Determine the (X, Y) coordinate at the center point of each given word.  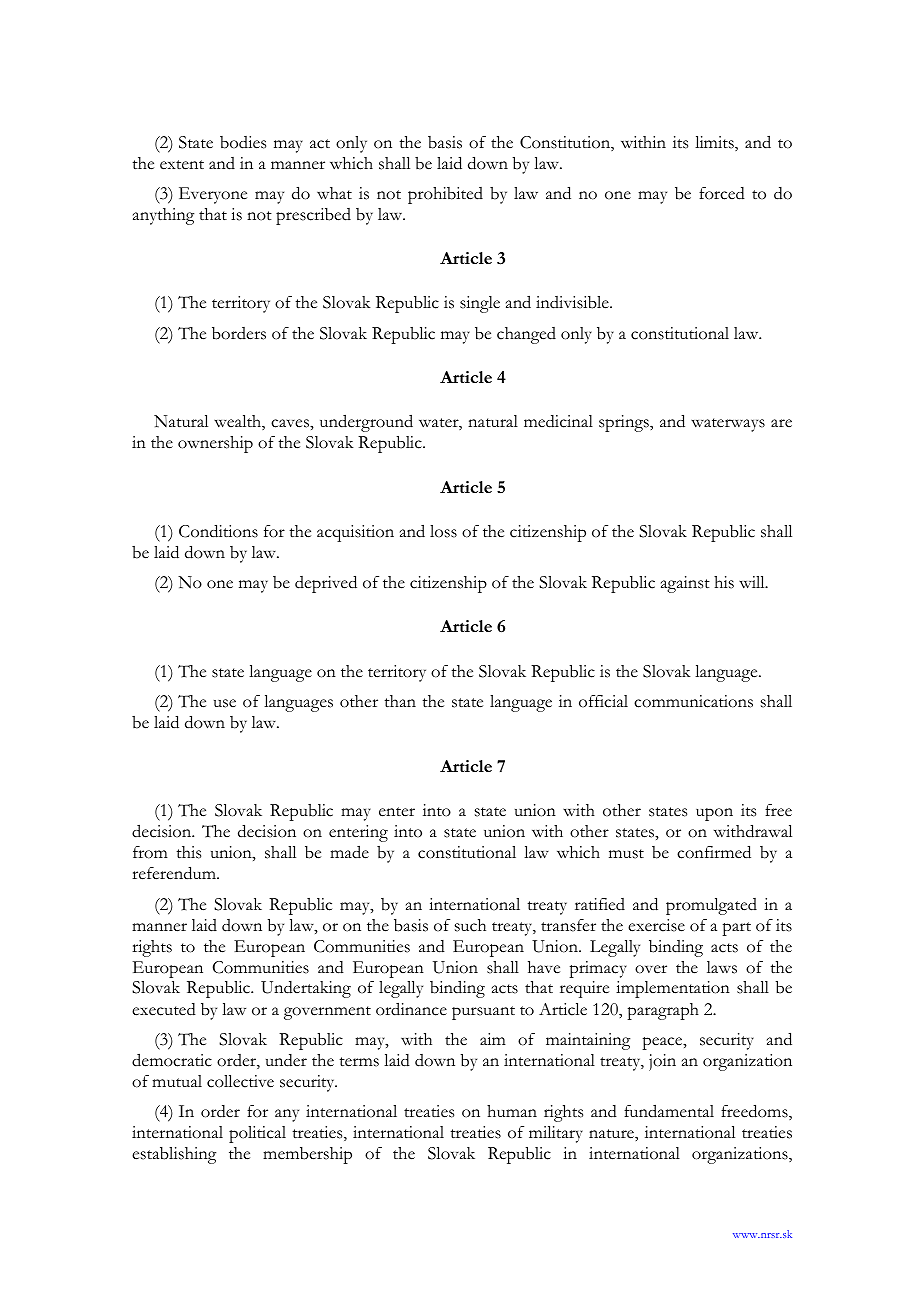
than (400, 701)
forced (722, 193)
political (257, 1134)
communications (693, 701)
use (225, 703)
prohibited (445, 195)
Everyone (213, 195)
